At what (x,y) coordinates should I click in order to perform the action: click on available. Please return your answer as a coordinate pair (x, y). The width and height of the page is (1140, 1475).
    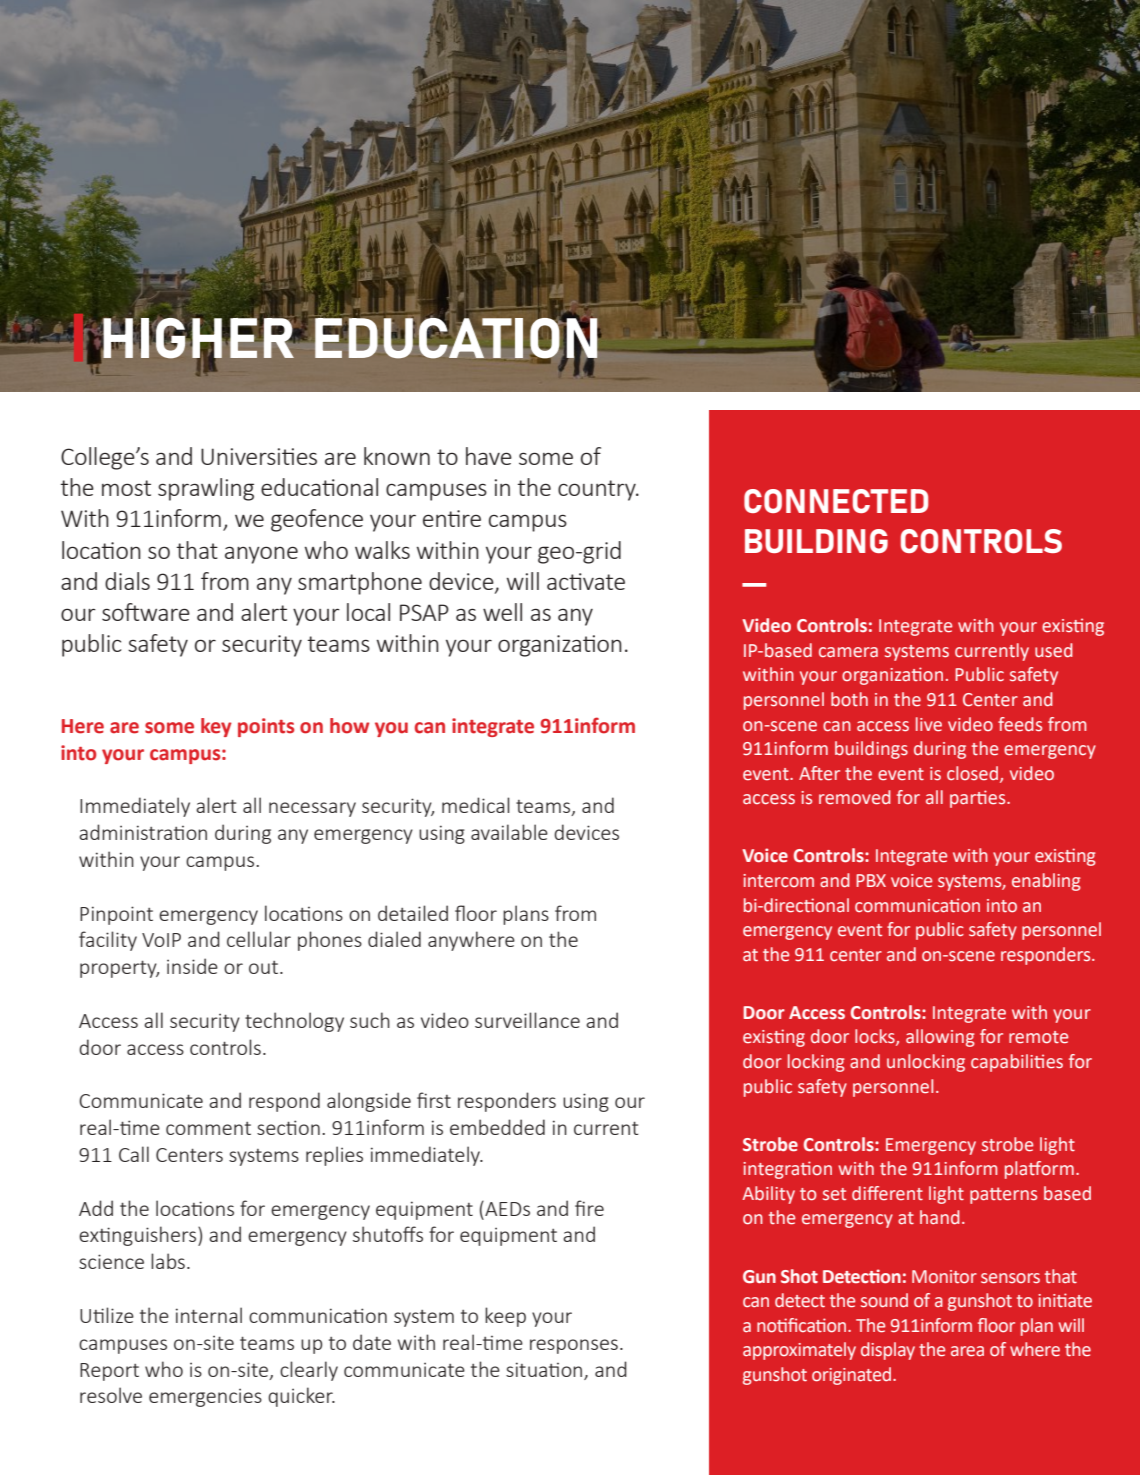
    Looking at the image, I should click on (509, 832).
